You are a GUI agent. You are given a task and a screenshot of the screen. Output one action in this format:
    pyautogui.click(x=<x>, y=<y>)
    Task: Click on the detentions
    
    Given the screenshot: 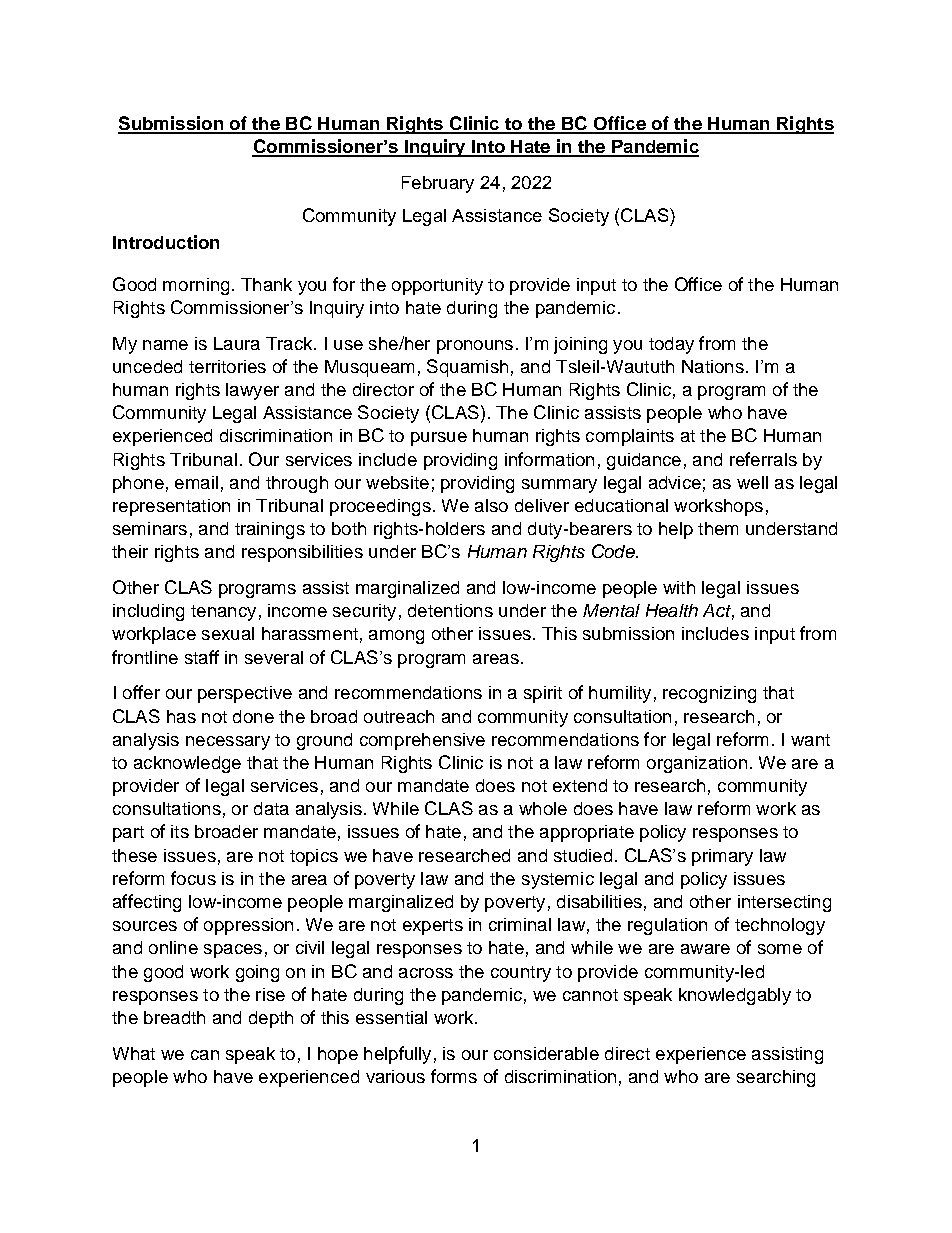 What is the action you would take?
    pyautogui.click(x=450, y=610)
